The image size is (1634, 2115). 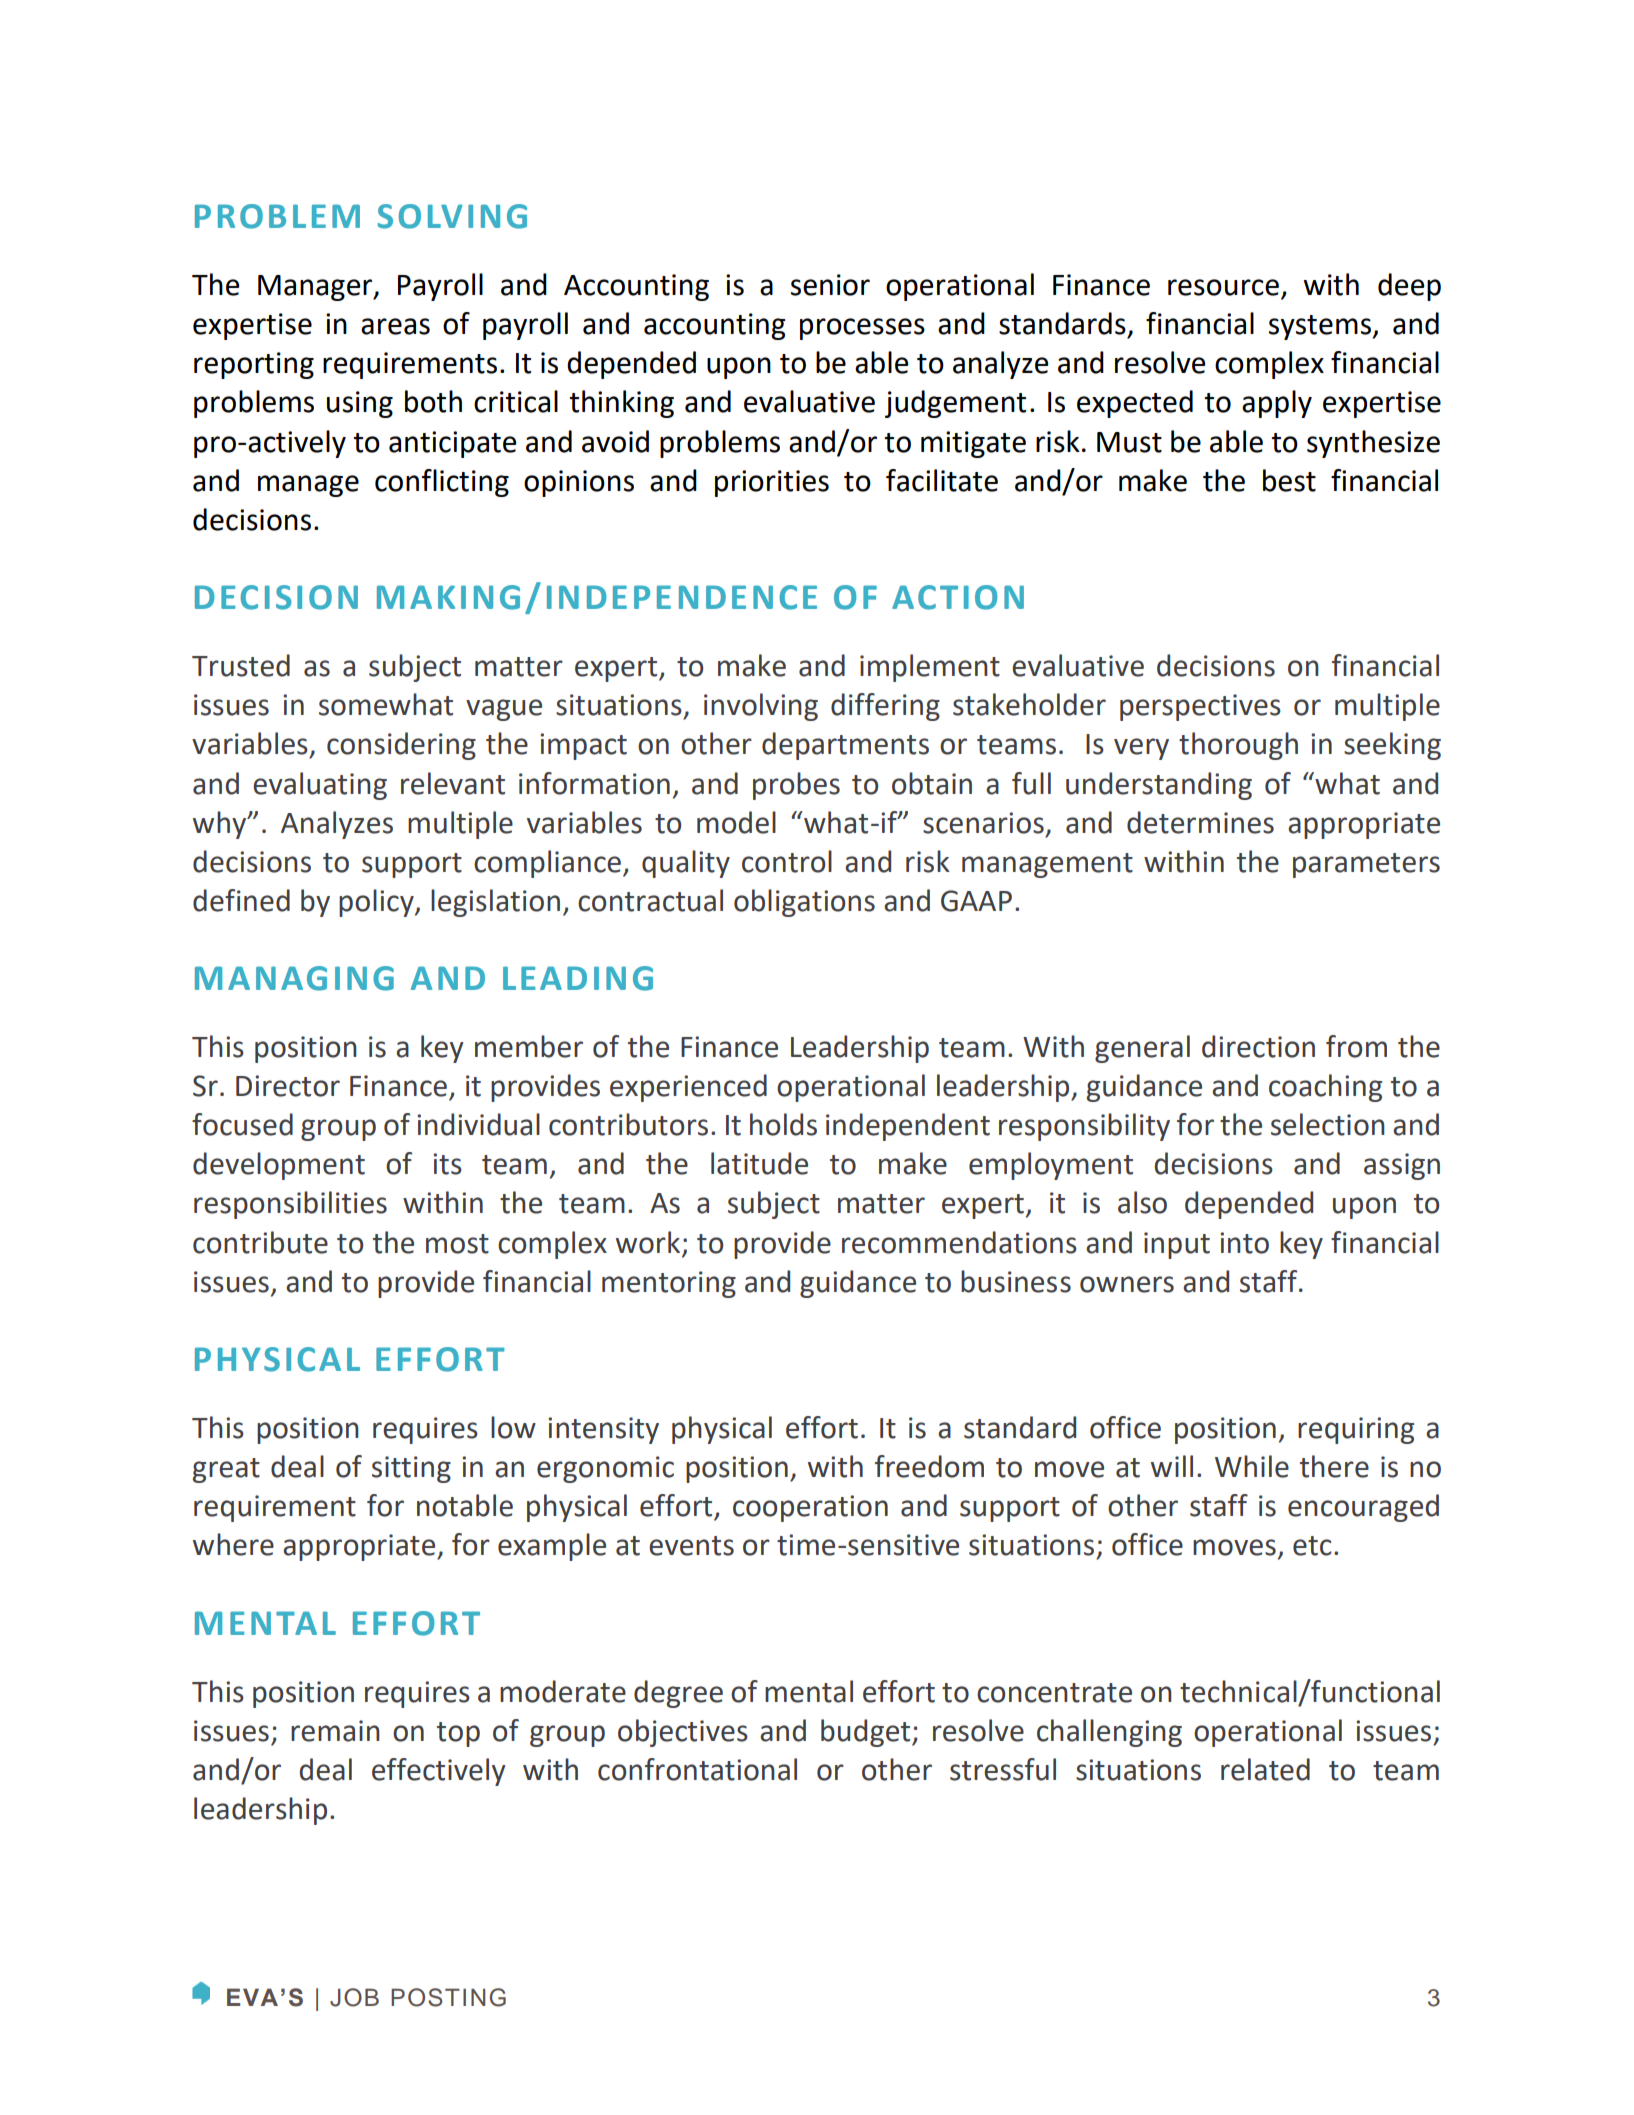 What do you see at coordinates (320, 786) in the image?
I see `evaluating` at bounding box center [320, 786].
